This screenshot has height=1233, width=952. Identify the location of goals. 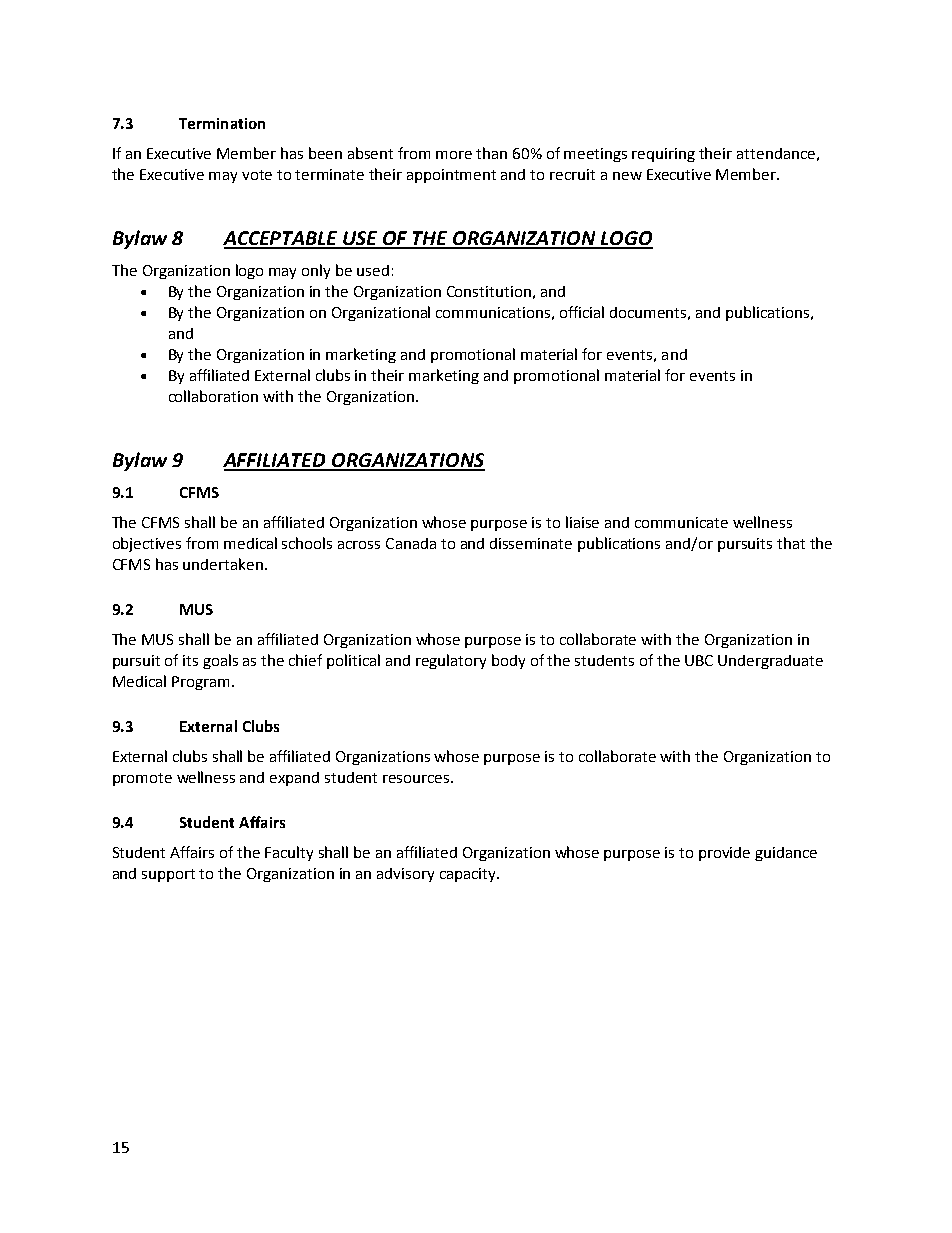
(220, 661).
